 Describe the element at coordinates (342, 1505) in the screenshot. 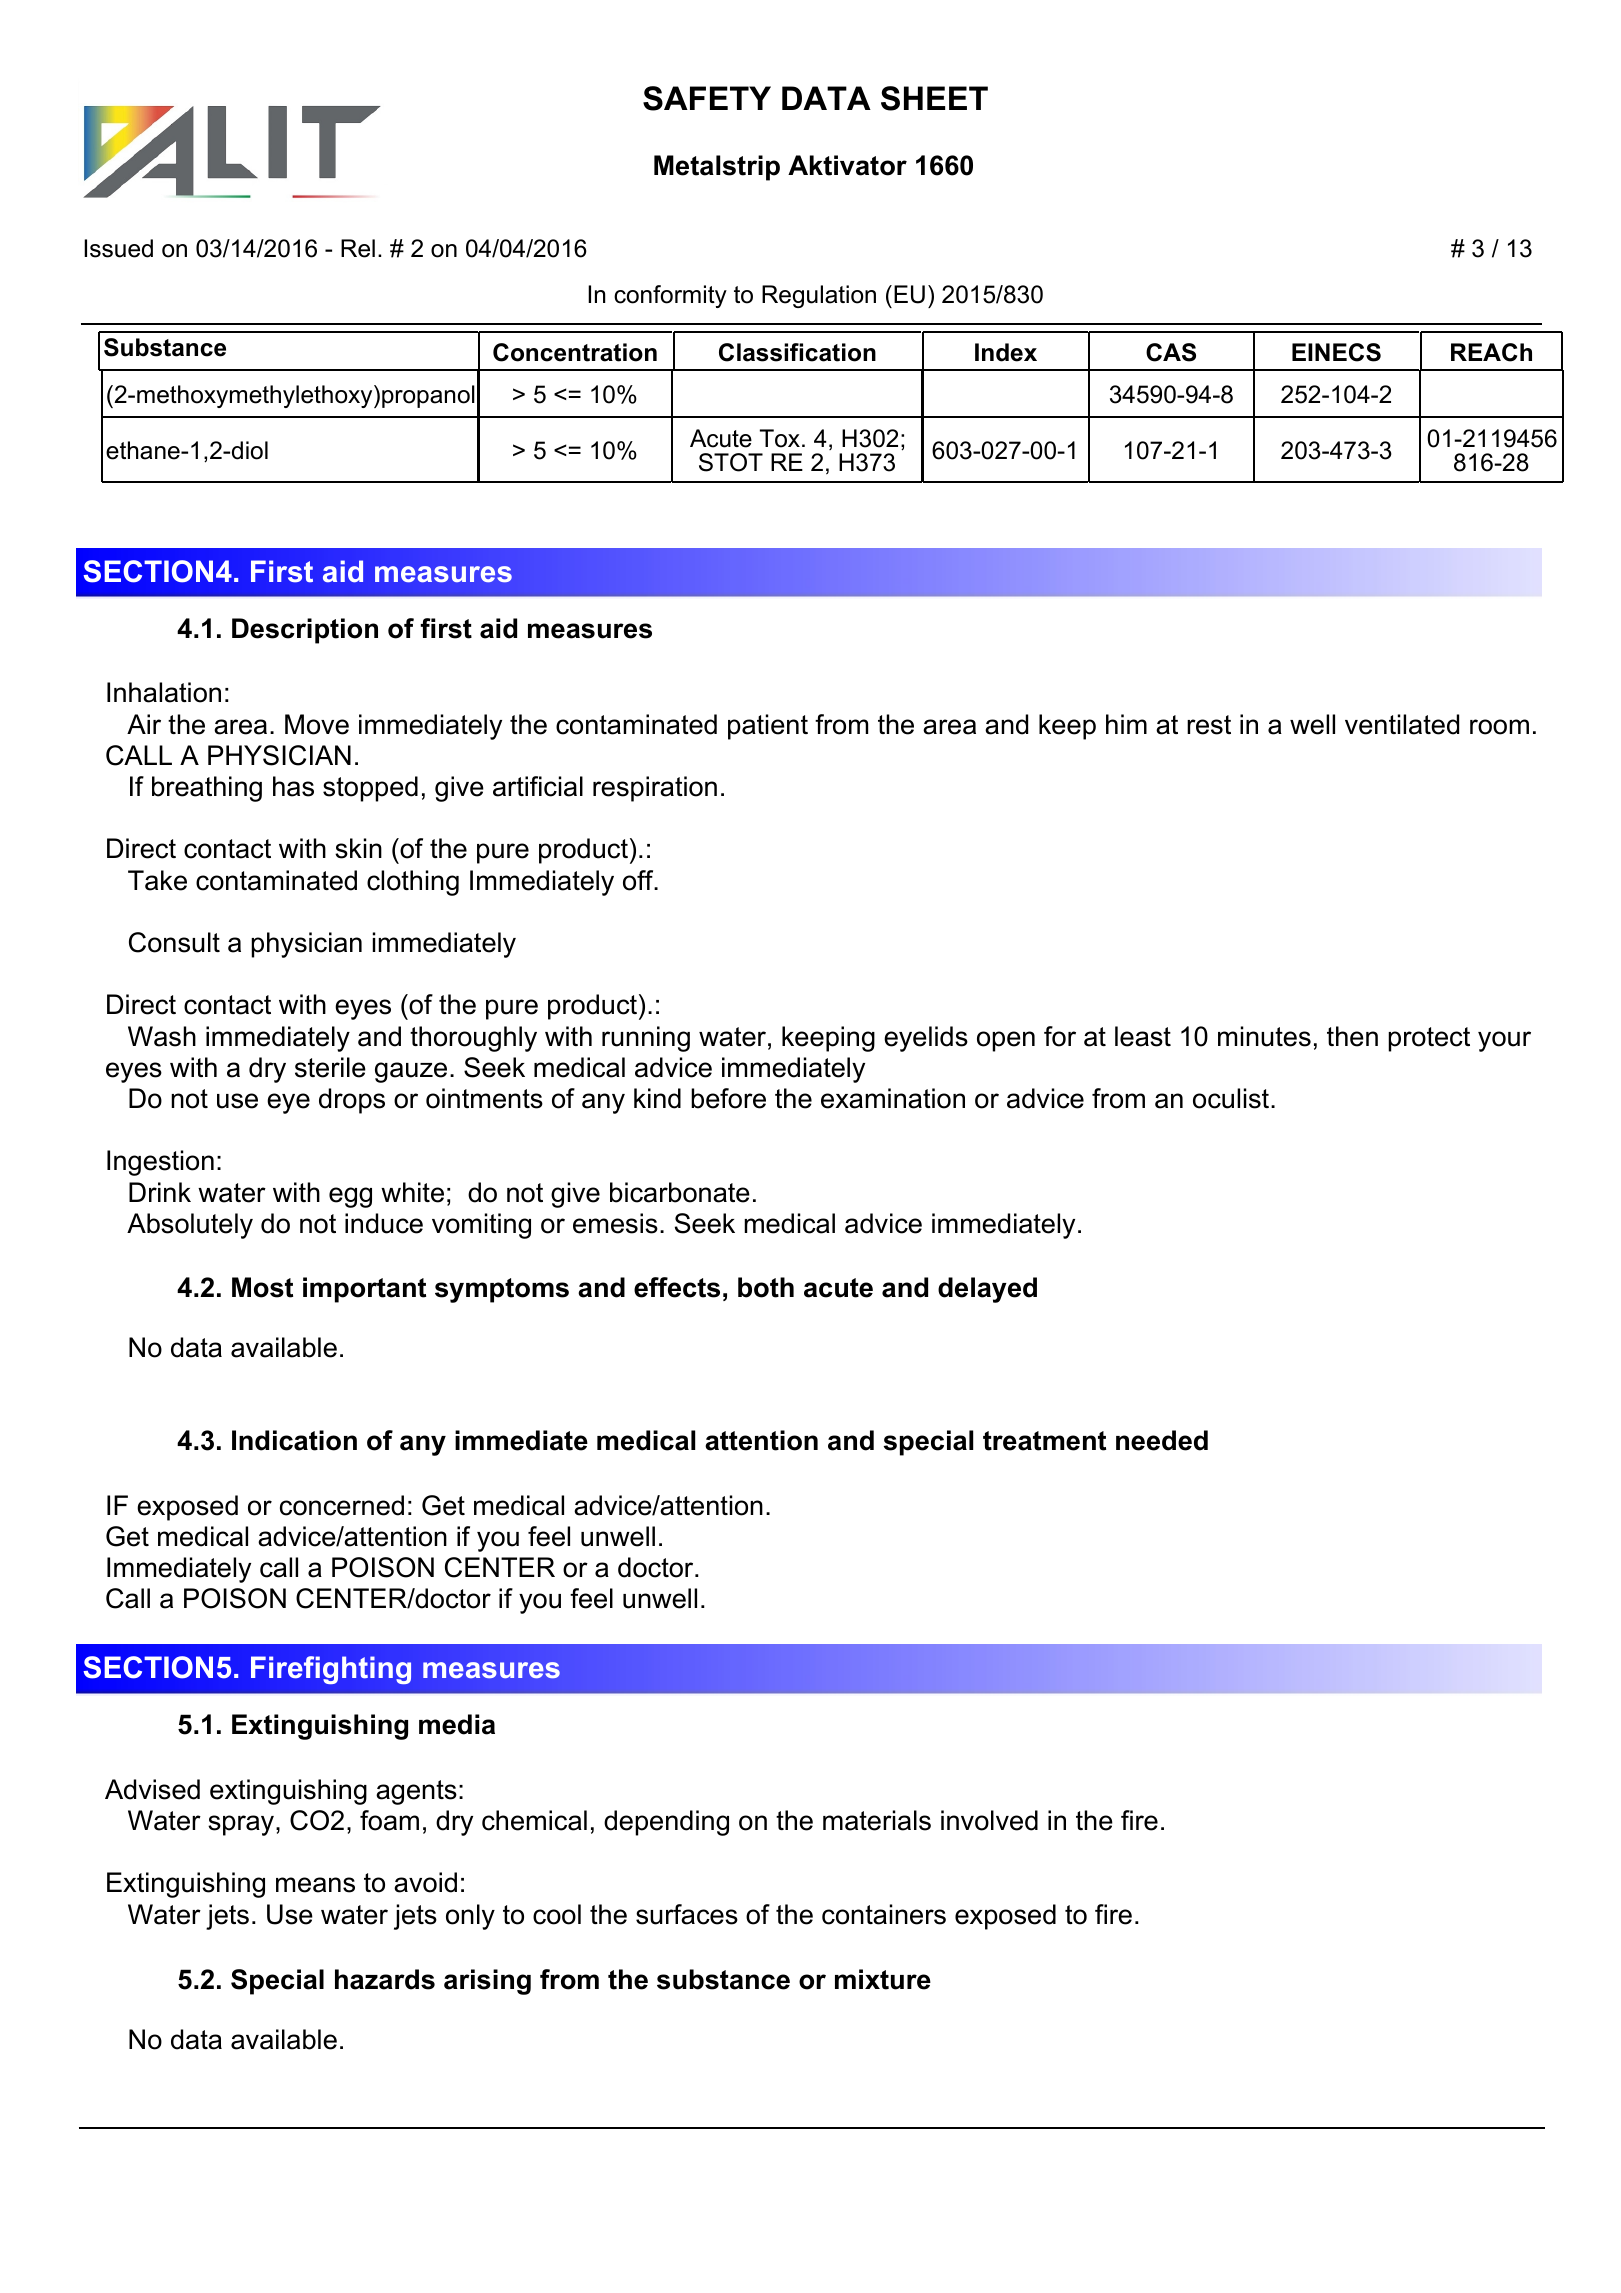

I see `concerned` at that location.
